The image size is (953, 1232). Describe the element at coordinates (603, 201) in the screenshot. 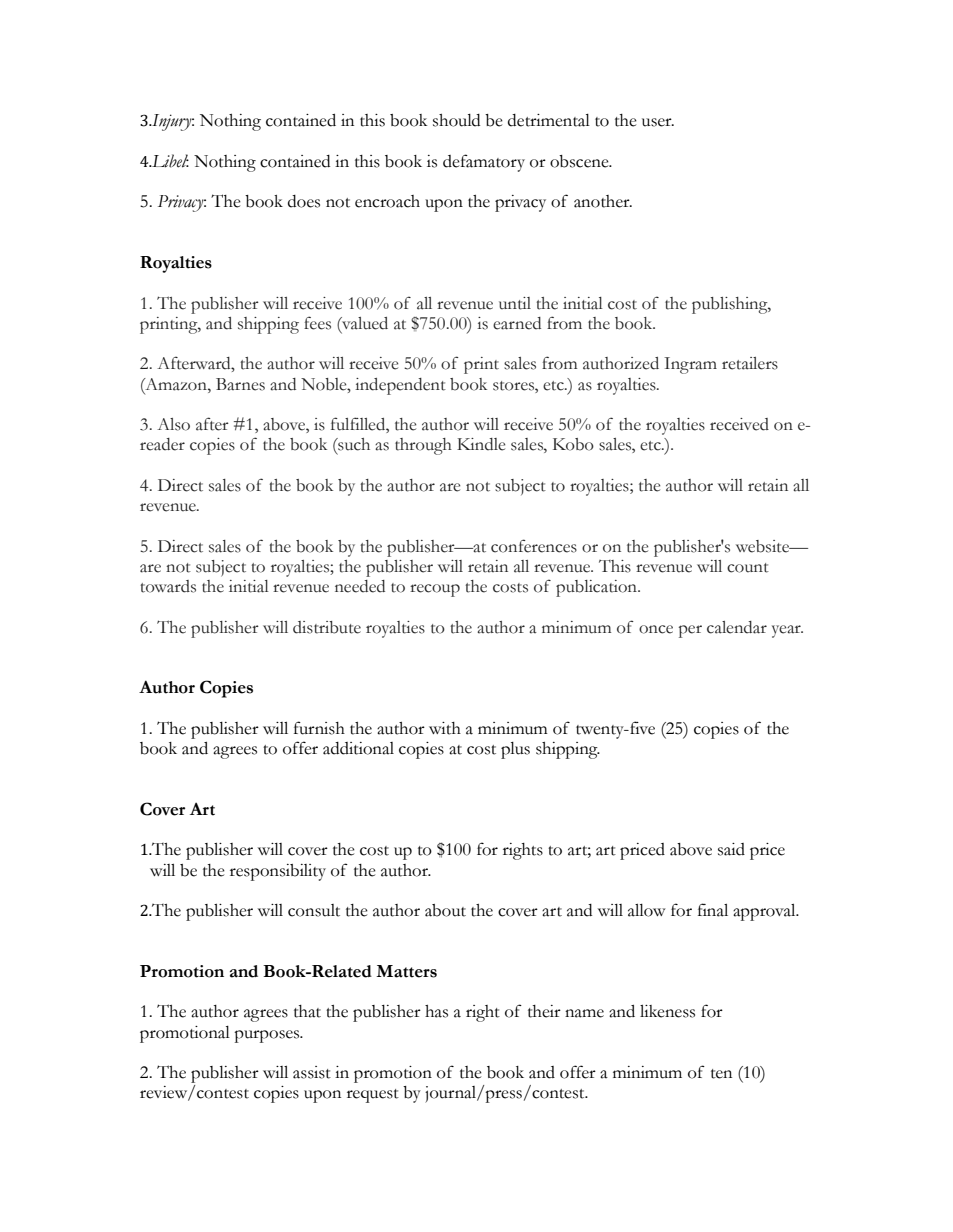

I see `another` at that location.
